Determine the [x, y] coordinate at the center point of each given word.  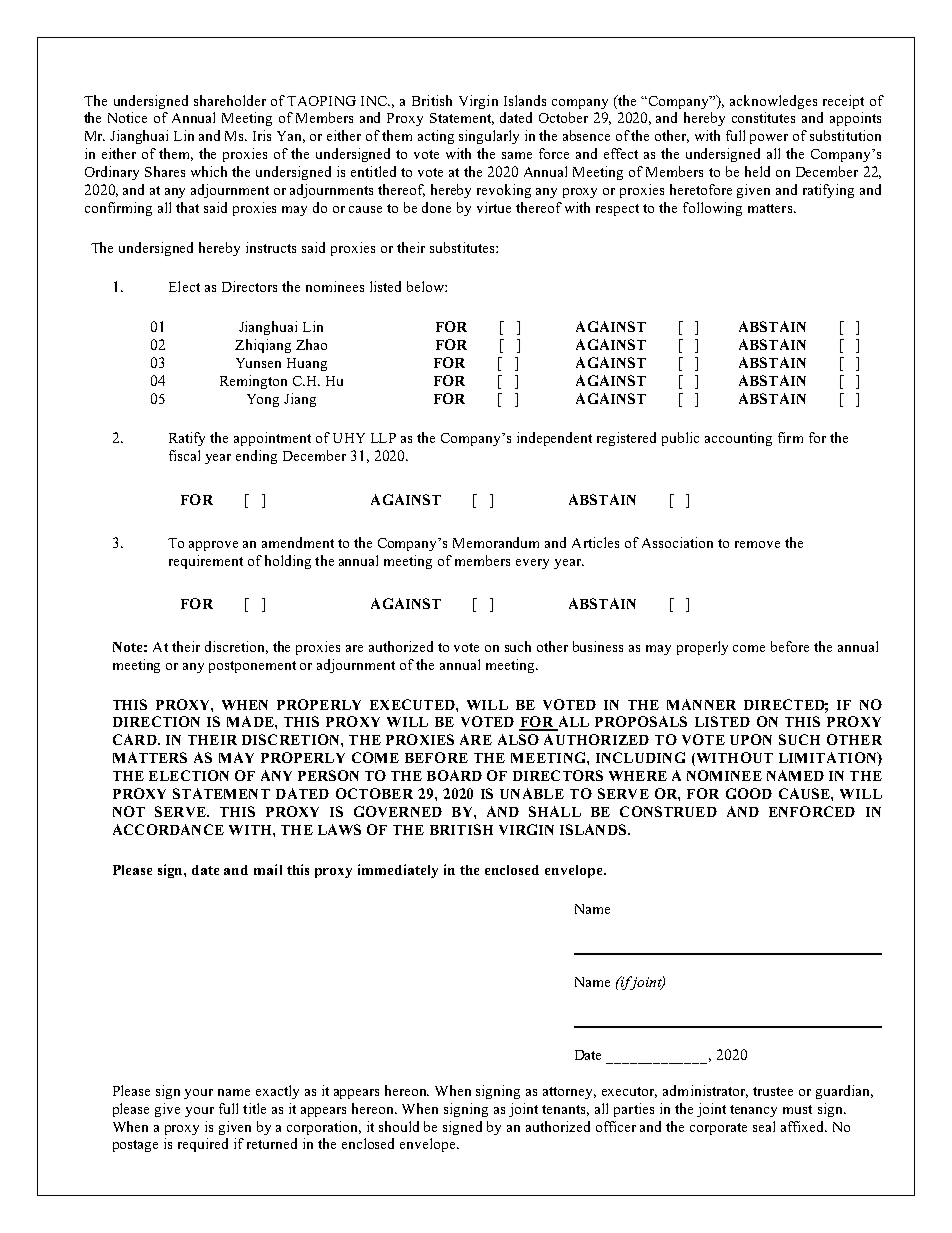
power [769, 139]
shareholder [230, 100]
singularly [489, 137]
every [532, 564]
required [203, 1145]
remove [757, 544]
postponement [252, 667]
